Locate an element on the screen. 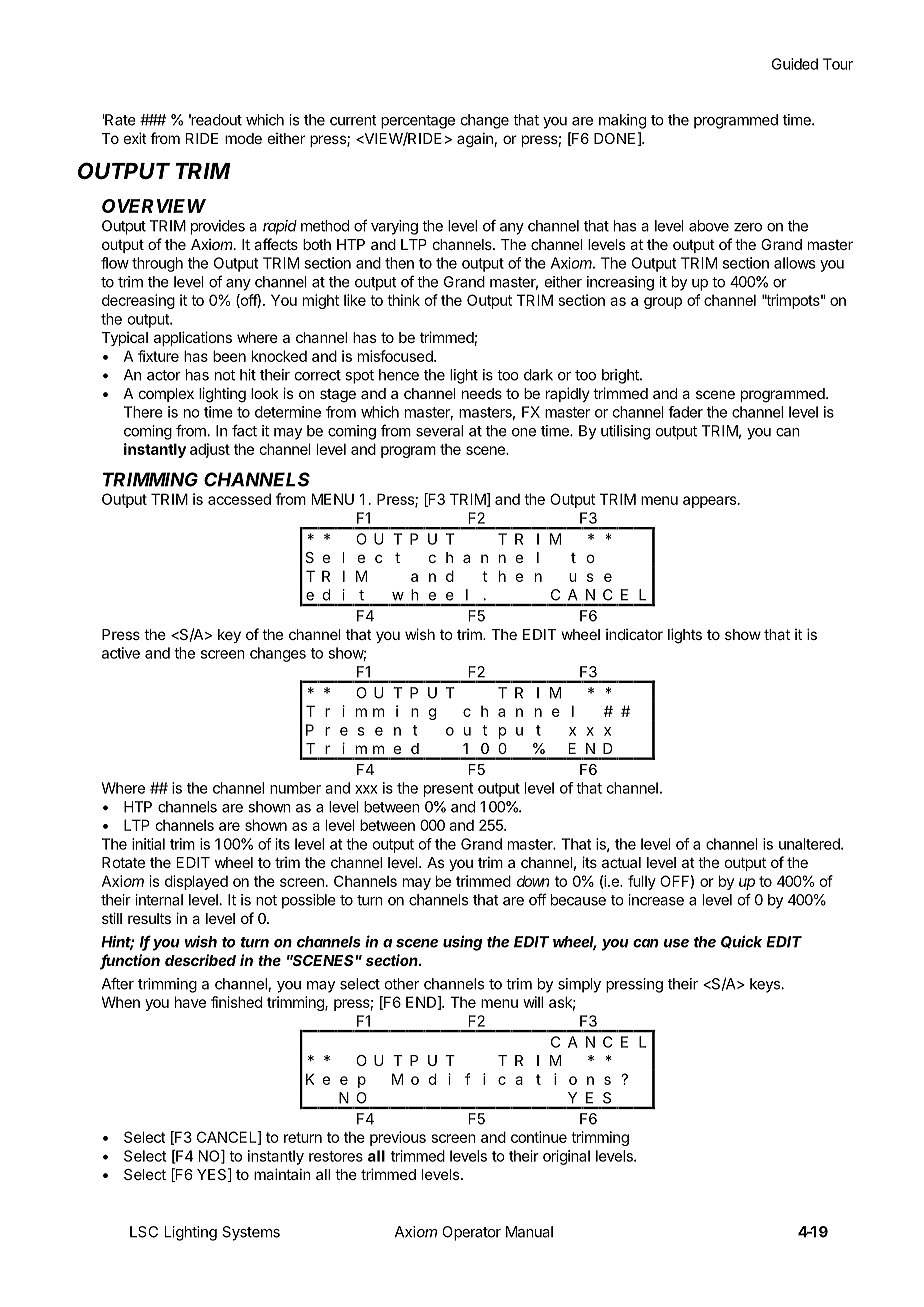 This screenshot has height=1307, width=924. initial is located at coordinates (148, 844).
